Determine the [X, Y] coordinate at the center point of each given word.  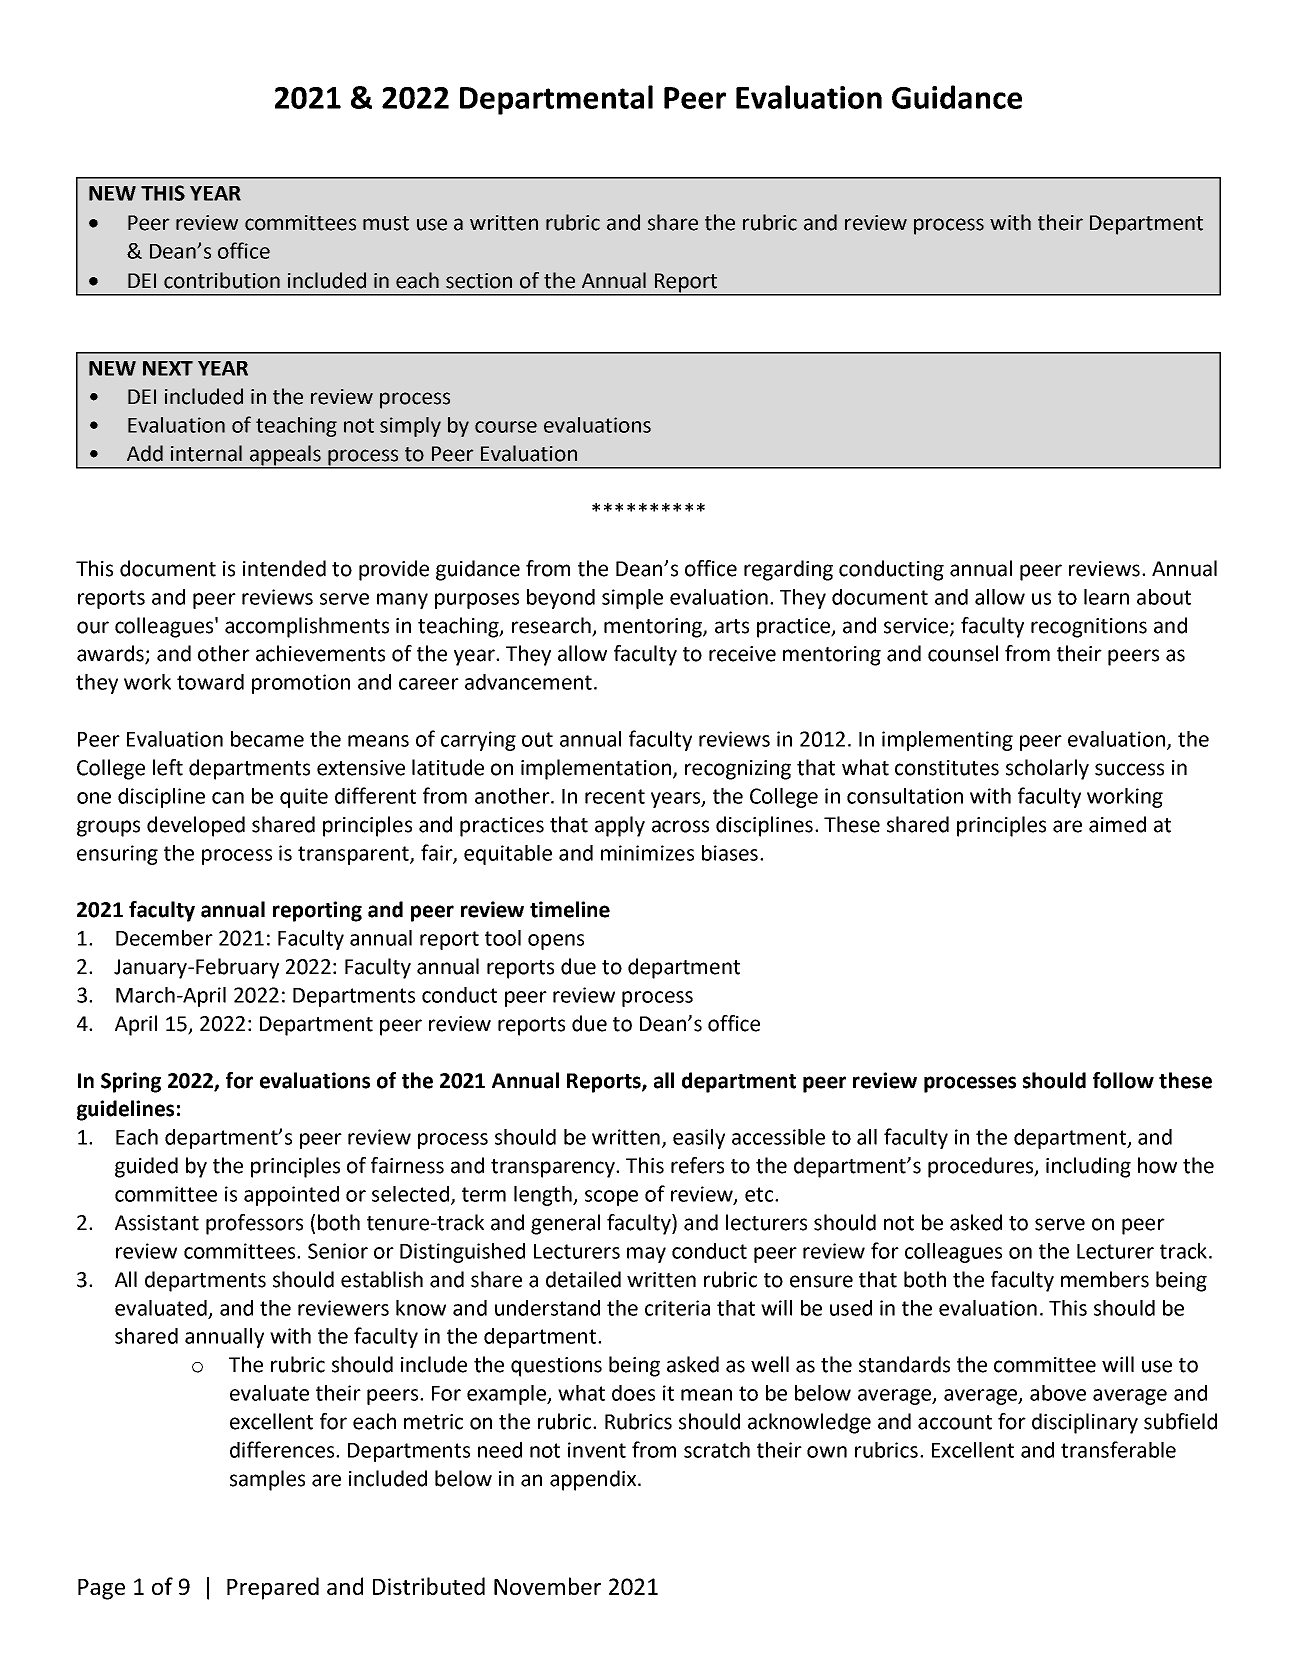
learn [1106, 597]
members [1105, 1279]
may [646, 1255]
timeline [570, 909]
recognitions [1089, 628]
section [479, 281]
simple [632, 599]
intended [284, 568]
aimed [1117, 824]
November [547, 1586]
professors [254, 1224]
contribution [222, 280]
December [164, 938]
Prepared [273, 1588]
